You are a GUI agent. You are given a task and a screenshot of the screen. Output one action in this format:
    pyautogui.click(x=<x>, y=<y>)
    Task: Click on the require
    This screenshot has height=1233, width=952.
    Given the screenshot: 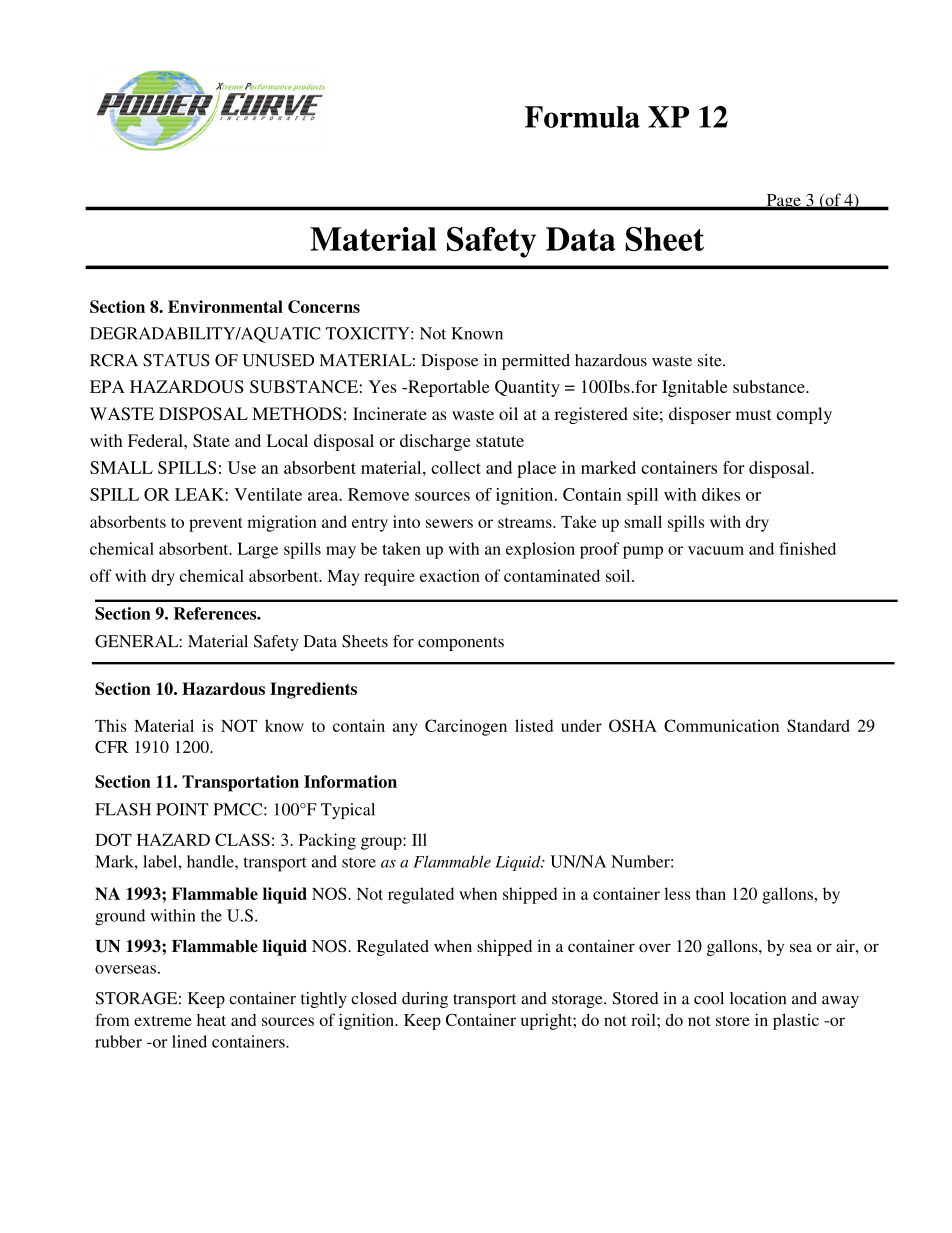 What is the action you would take?
    pyautogui.click(x=389, y=577)
